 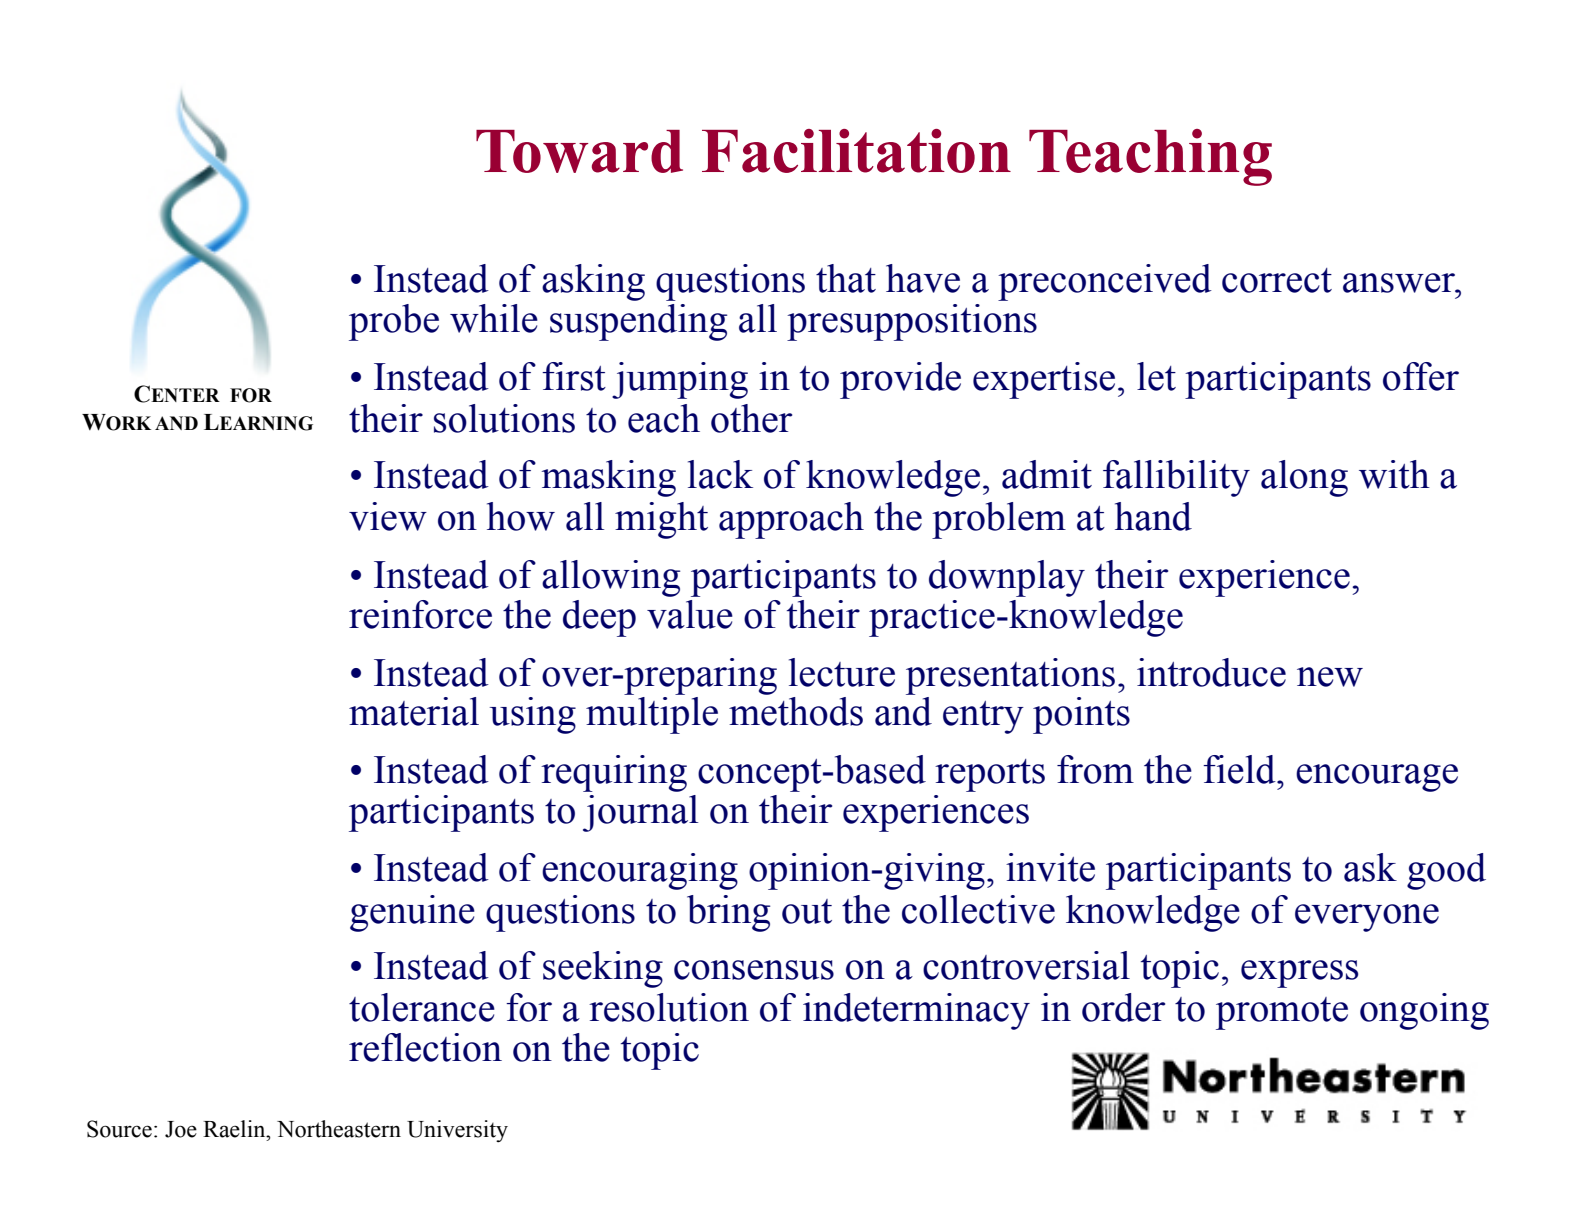 I want to click on correct, so click(x=1277, y=280).
